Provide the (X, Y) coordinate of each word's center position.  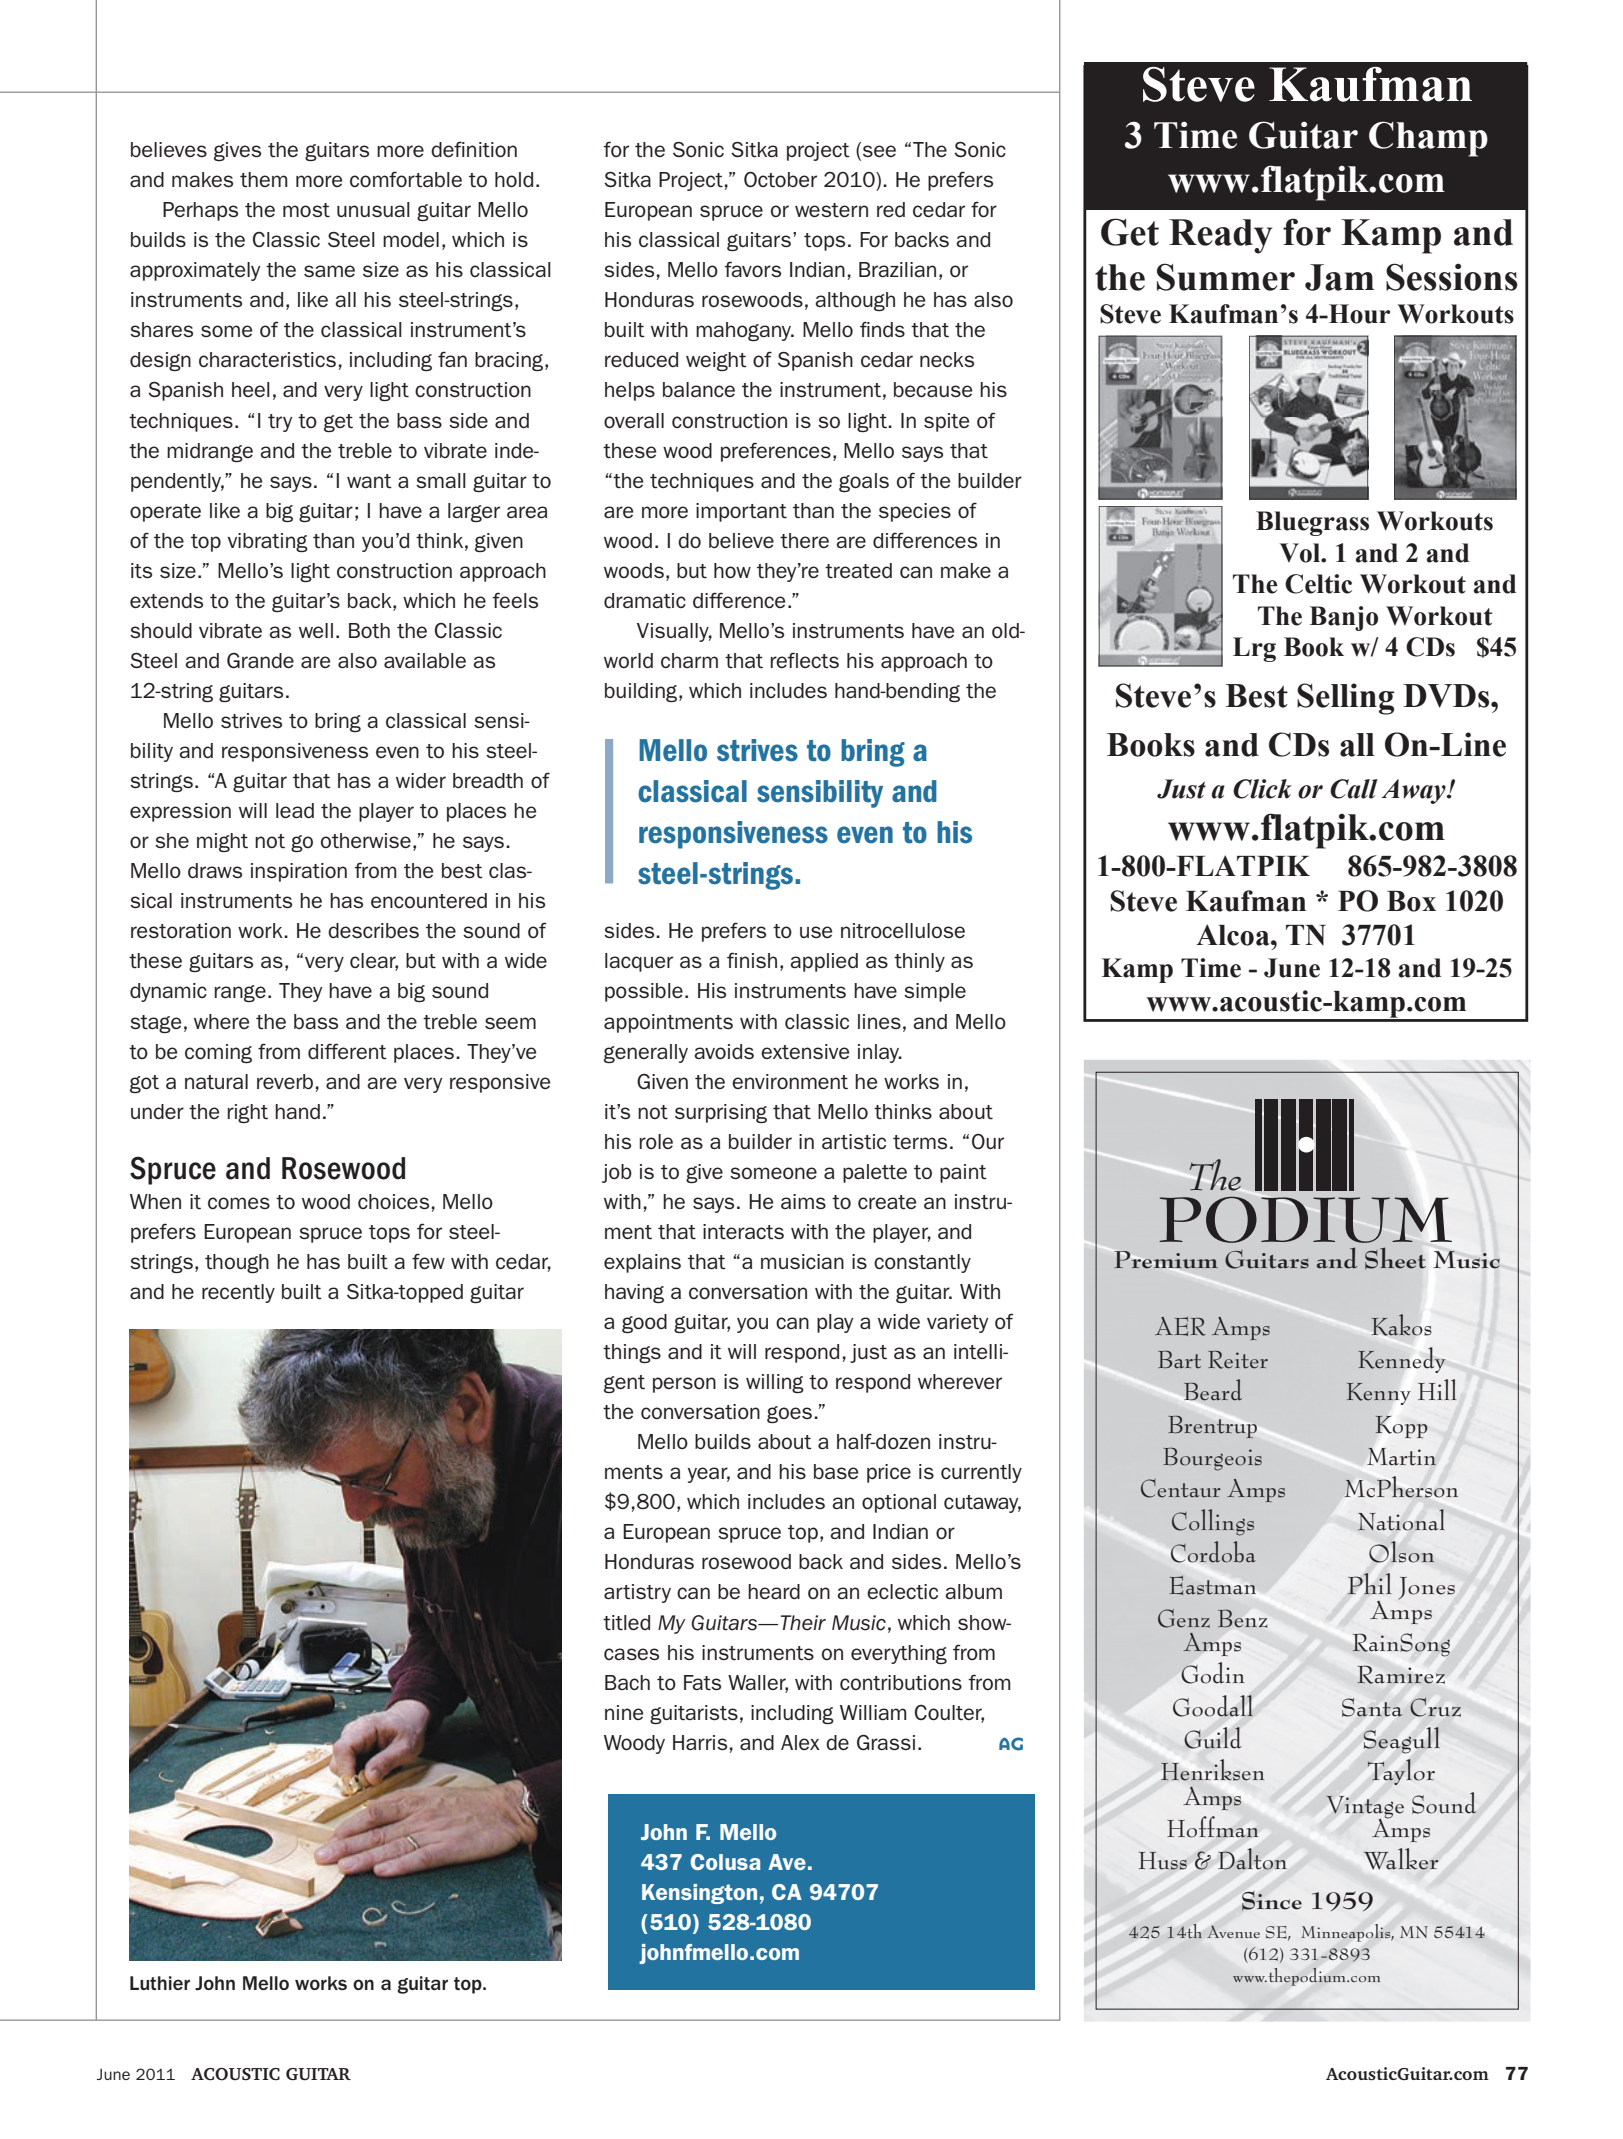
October (780, 179)
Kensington (699, 1894)
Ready (1220, 236)
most (306, 210)
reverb (285, 1081)
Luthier (160, 1983)
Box (1411, 901)
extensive (805, 1051)
